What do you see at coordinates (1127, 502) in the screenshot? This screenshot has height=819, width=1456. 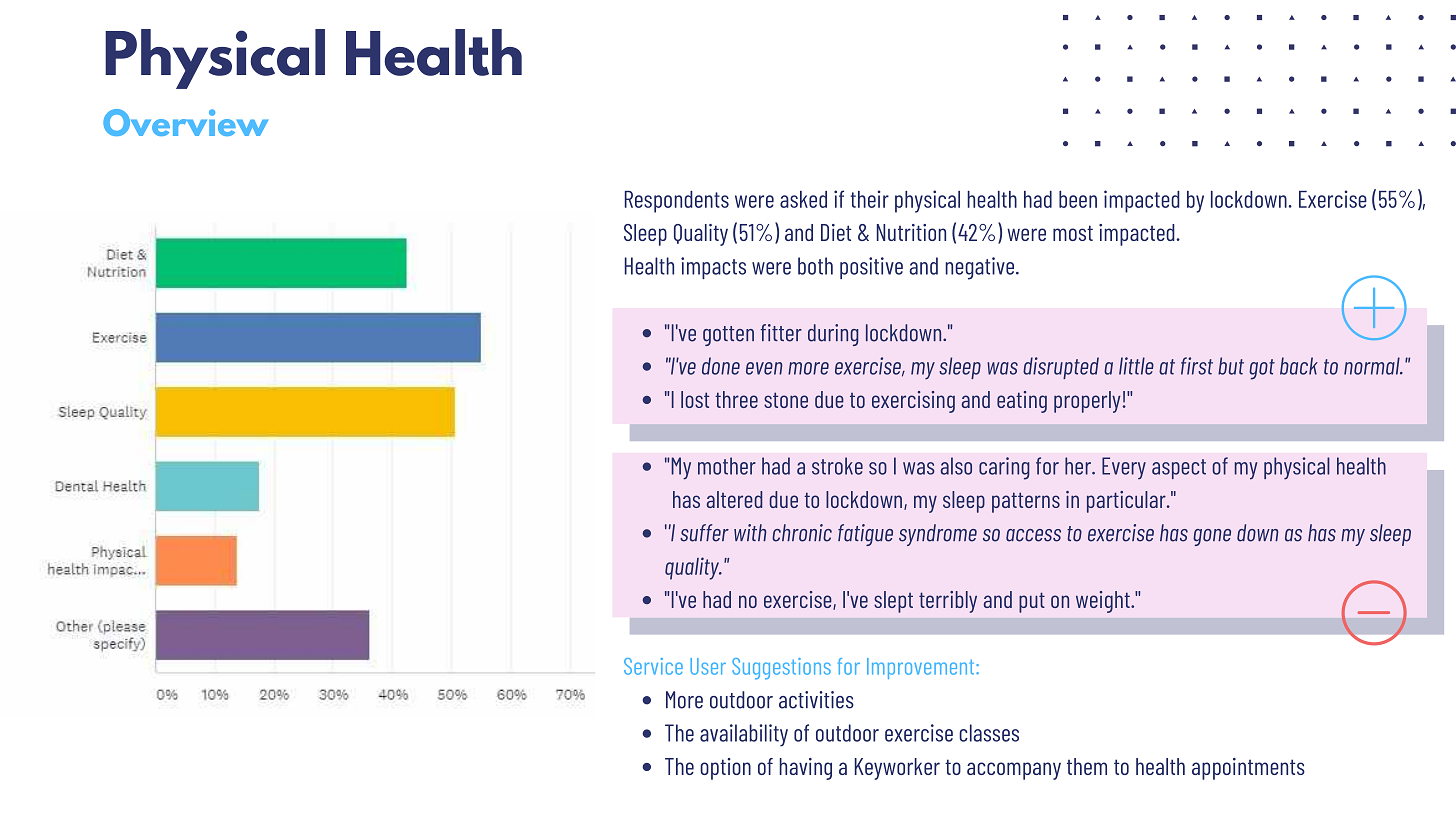 I see `particular` at bounding box center [1127, 502].
